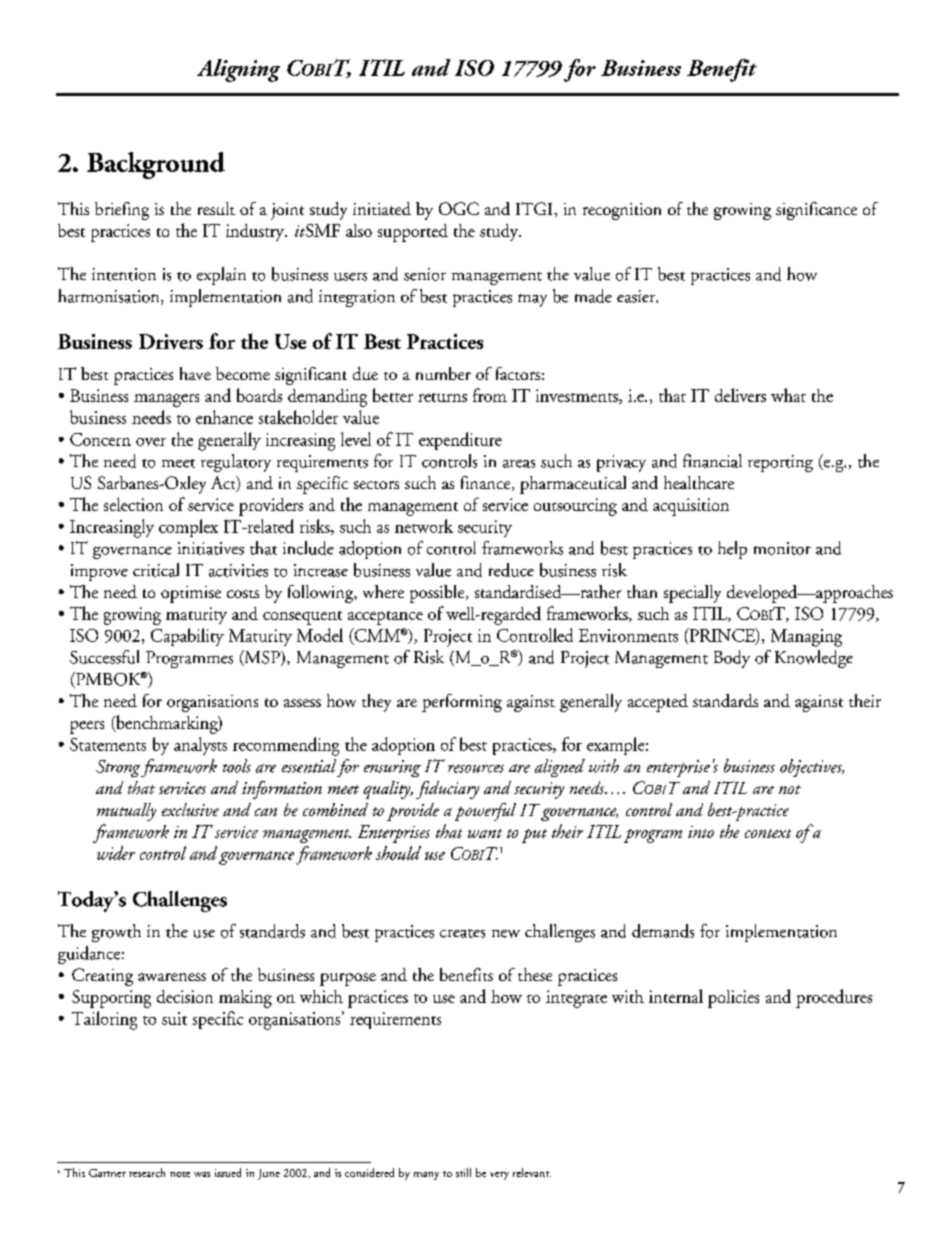  Describe the element at coordinates (238, 70) in the screenshot. I see `Aligning` at that location.
